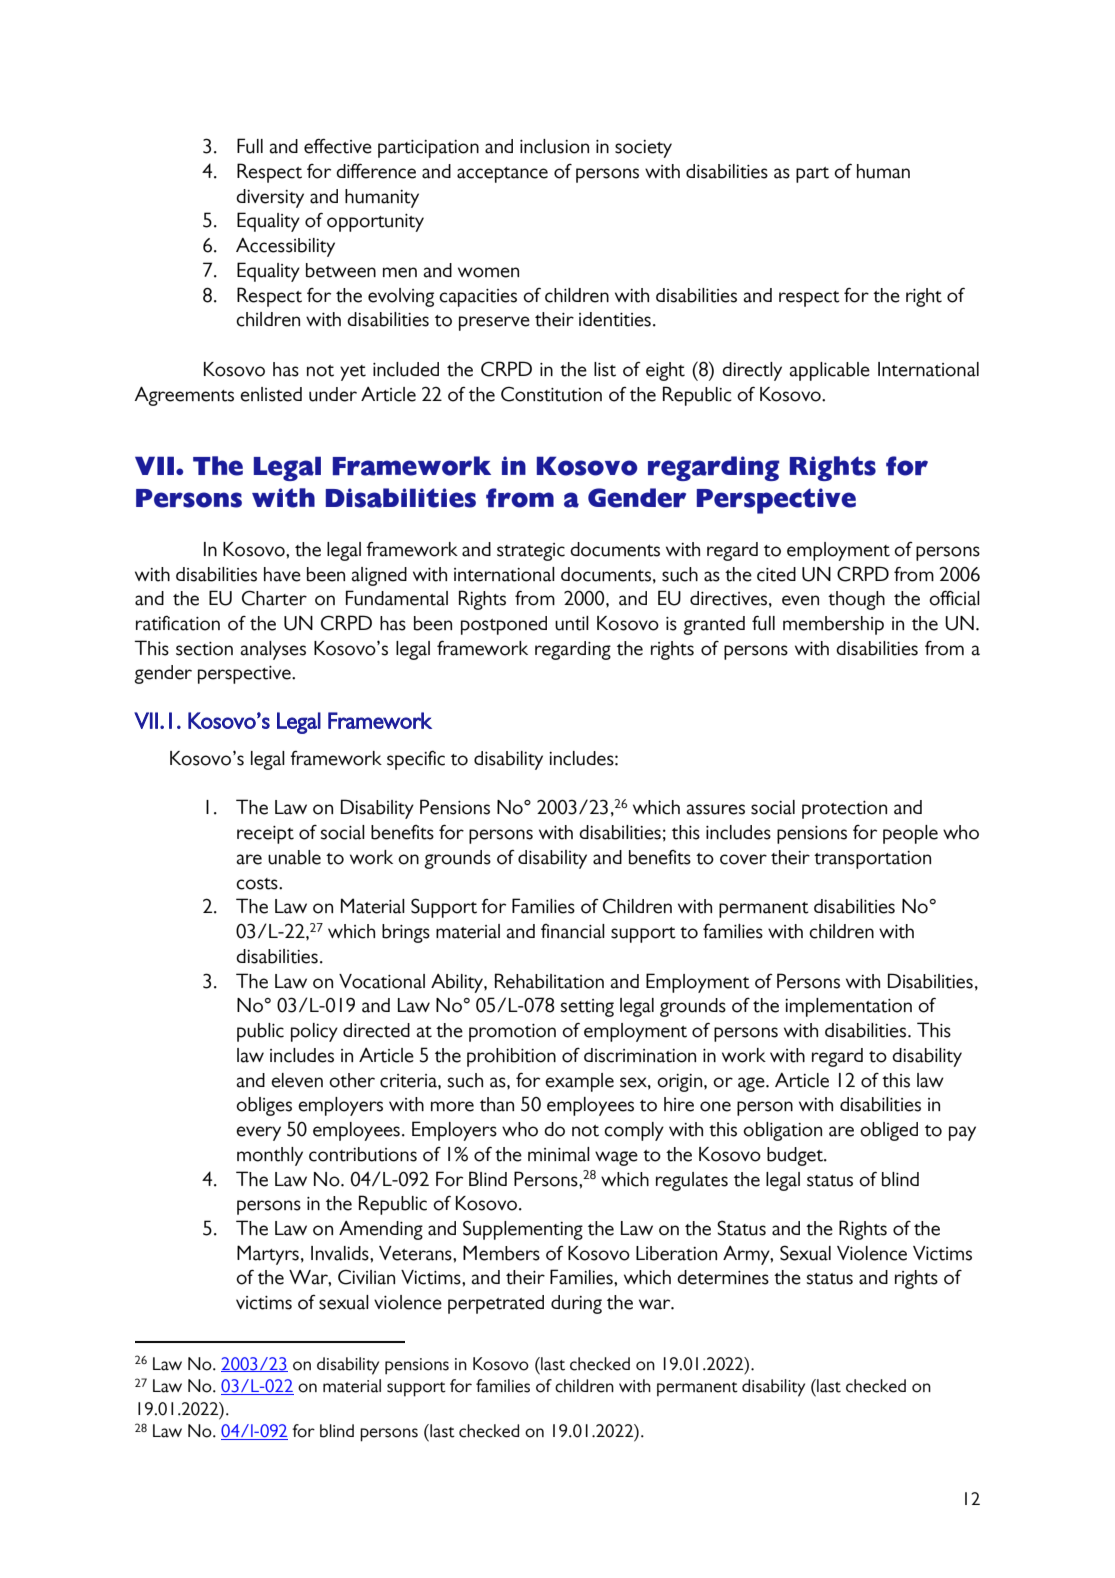 This screenshot has width=1115, height=1578. What do you see at coordinates (270, 198) in the screenshot?
I see `diversity` at bounding box center [270, 198].
